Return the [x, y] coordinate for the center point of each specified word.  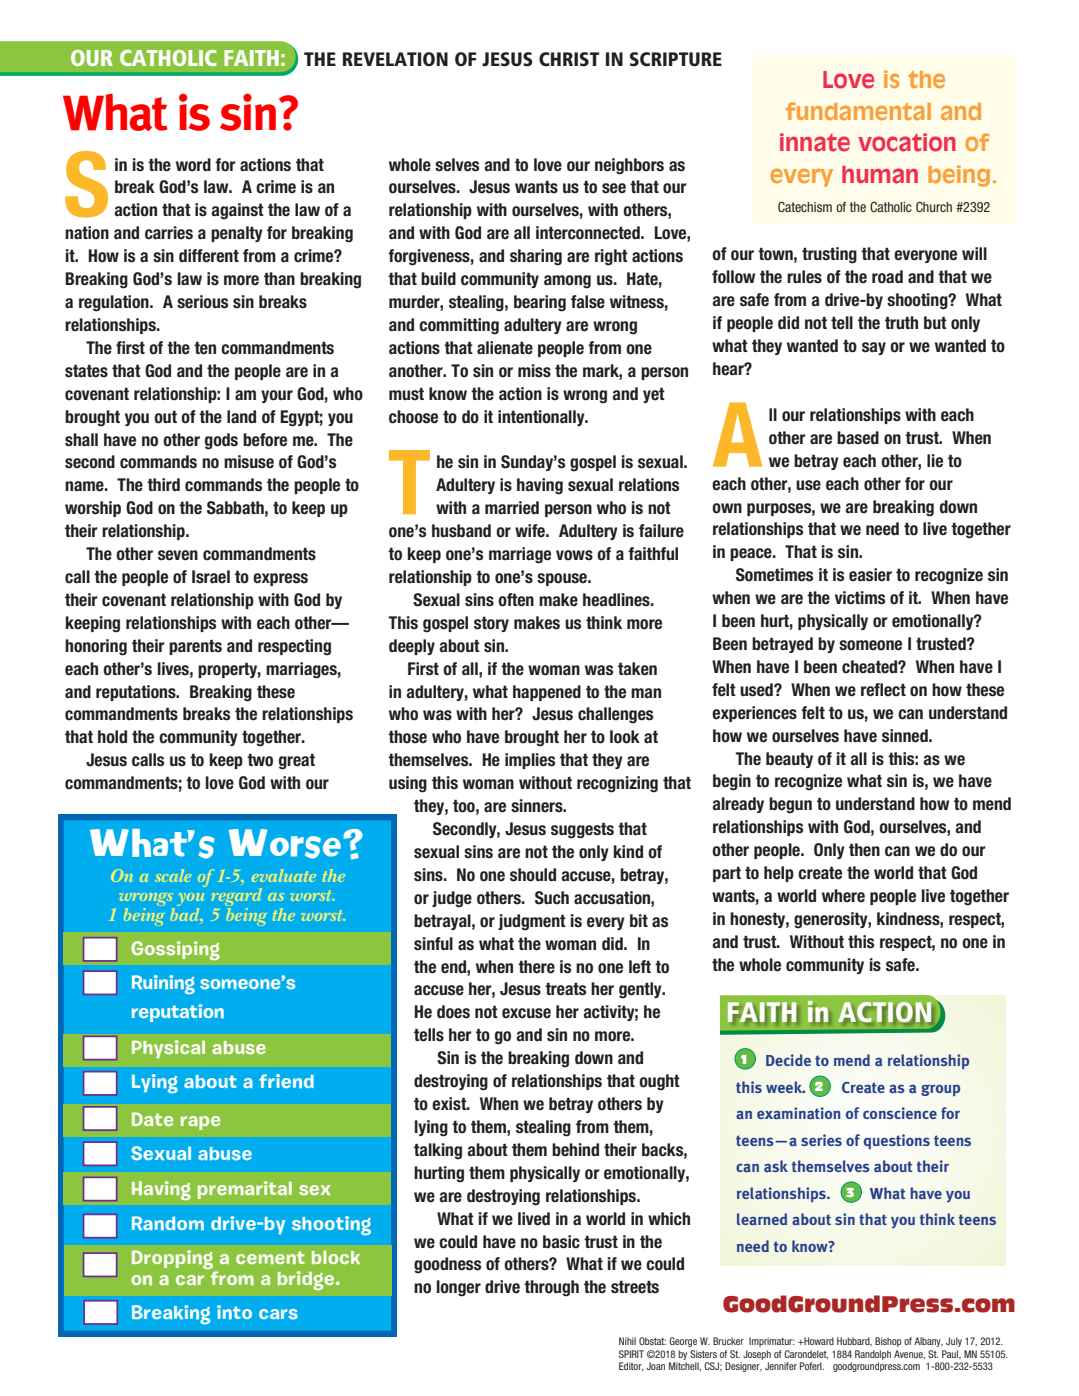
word [193, 165]
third [163, 485]
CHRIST [569, 59]
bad [186, 913]
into [234, 1312]
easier [870, 575]
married [512, 508]
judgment [532, 922]
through [551, 1288]
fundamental [858, 111]
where [843, 896]
